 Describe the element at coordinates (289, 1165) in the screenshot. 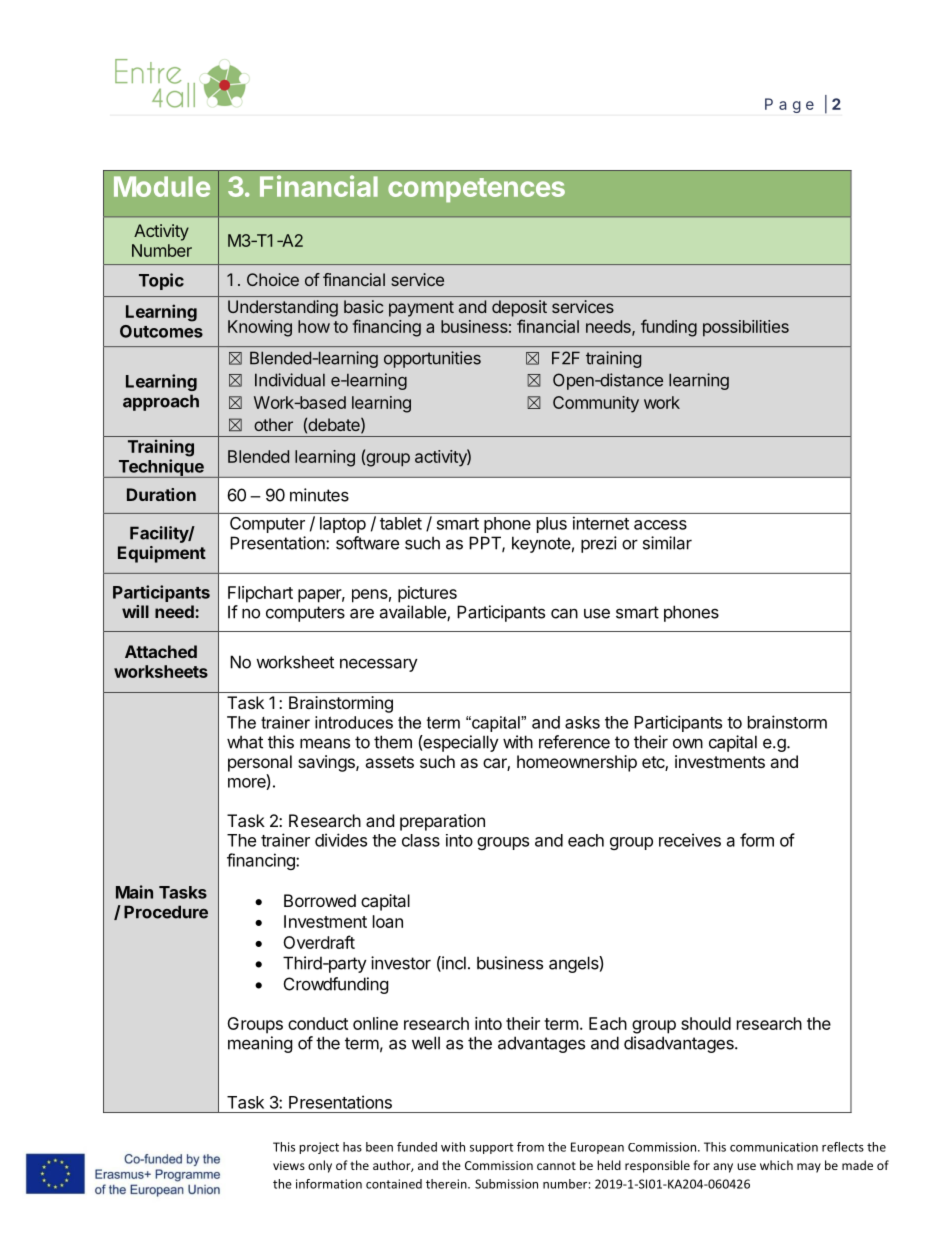

I see `views` at that location.
